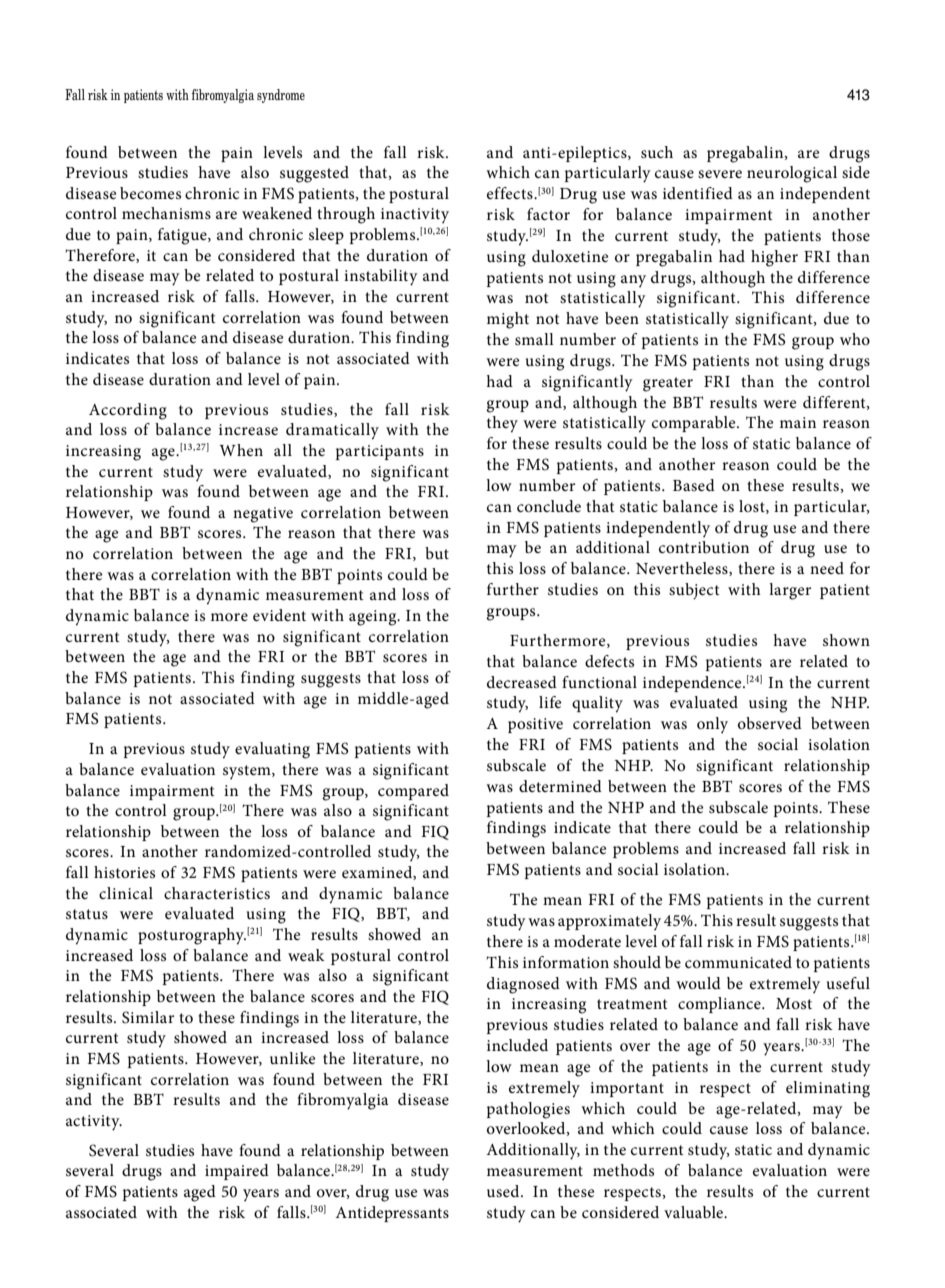 Image resolution: width=945 pixels, height=1288 pixels. I want to click on impaired, so click(237, 1172).
